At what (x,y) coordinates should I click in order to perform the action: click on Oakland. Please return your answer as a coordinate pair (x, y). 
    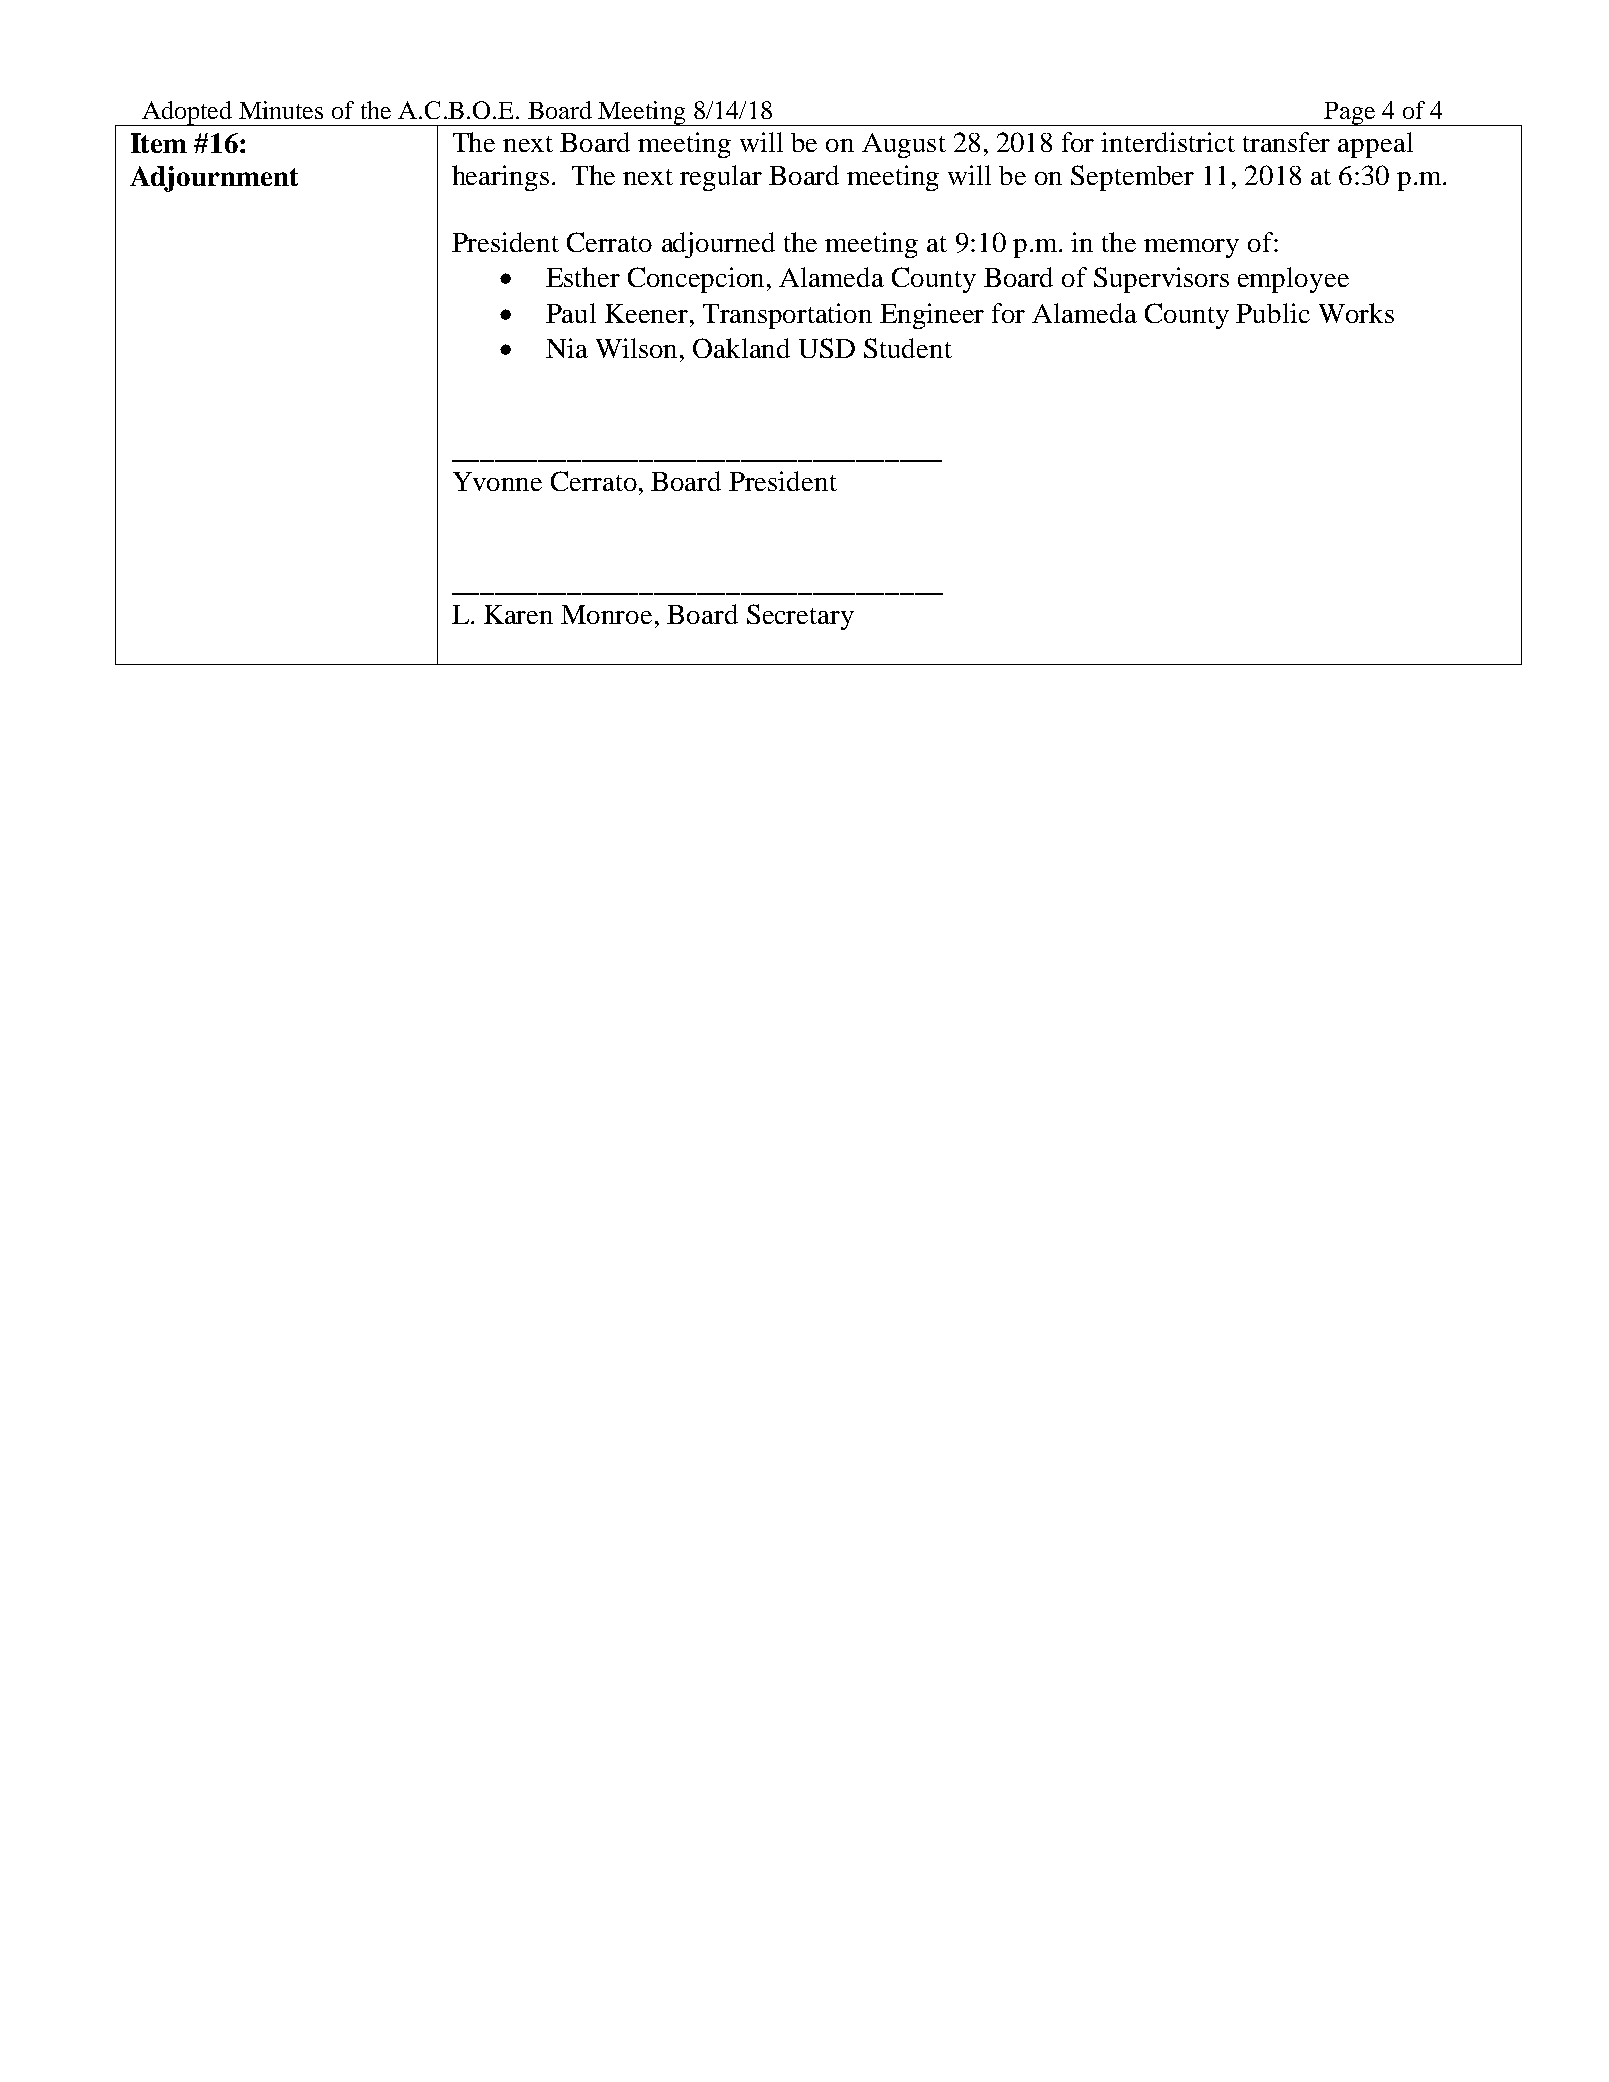
    Looking at the image, I should click on (741, 348).
